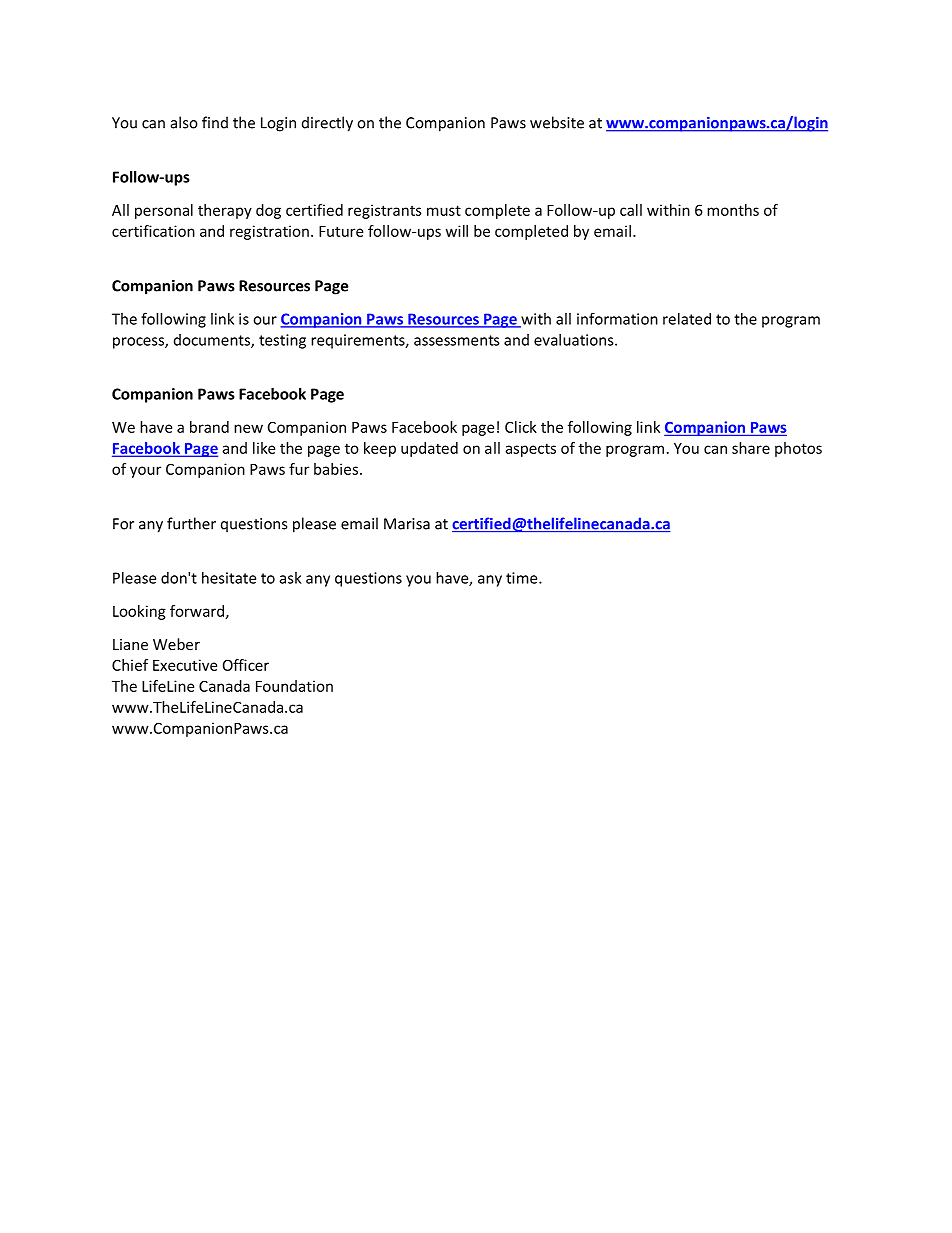  I want to click on Foundation, so click(294, 686).
